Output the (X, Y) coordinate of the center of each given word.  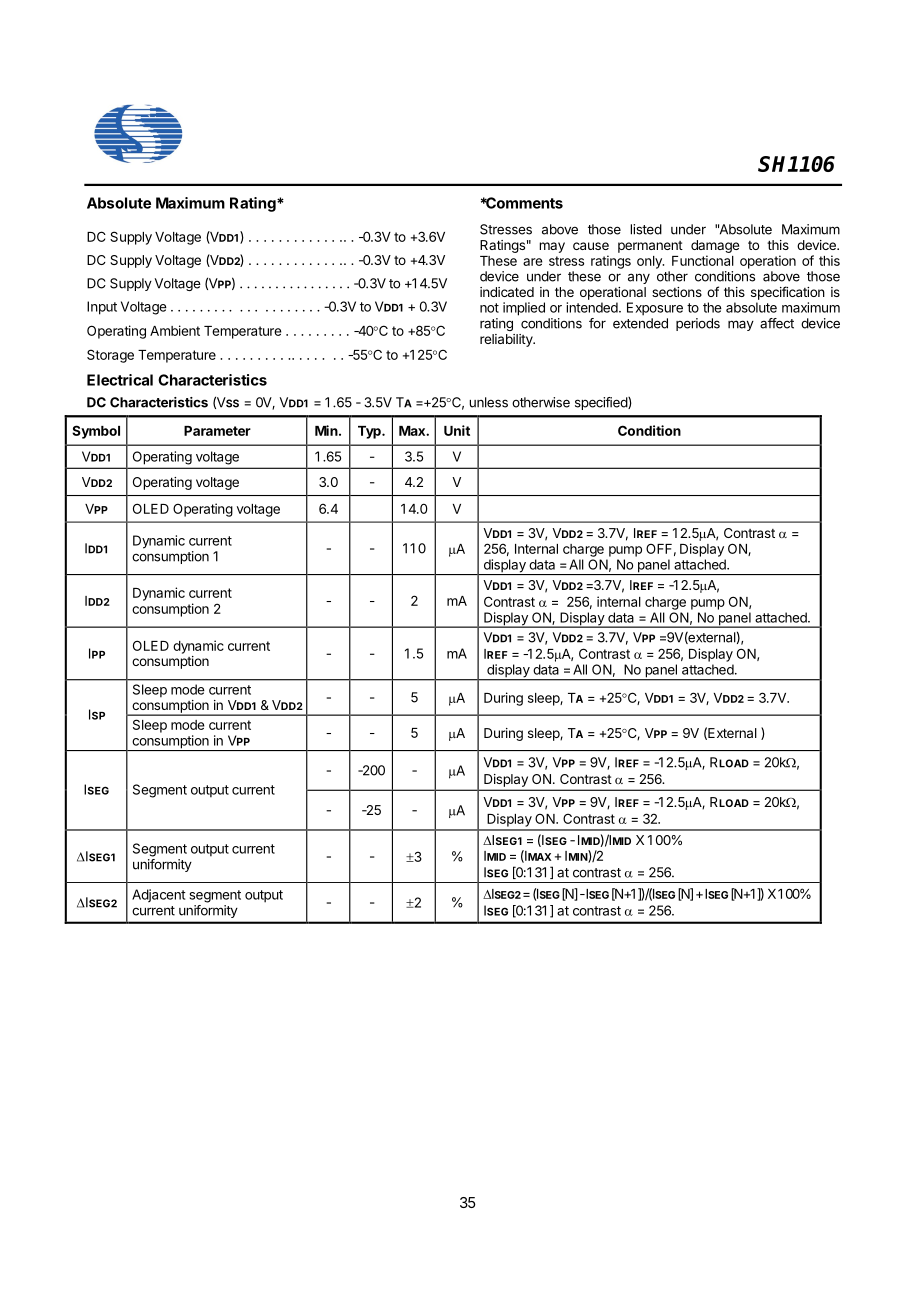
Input (102, 308)
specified (602, 403)
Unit (457, 430)
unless (488, 402)
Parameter (217, 431)
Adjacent (159, 895)
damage (715, 246)
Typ (370, 432)
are (533, 262)
